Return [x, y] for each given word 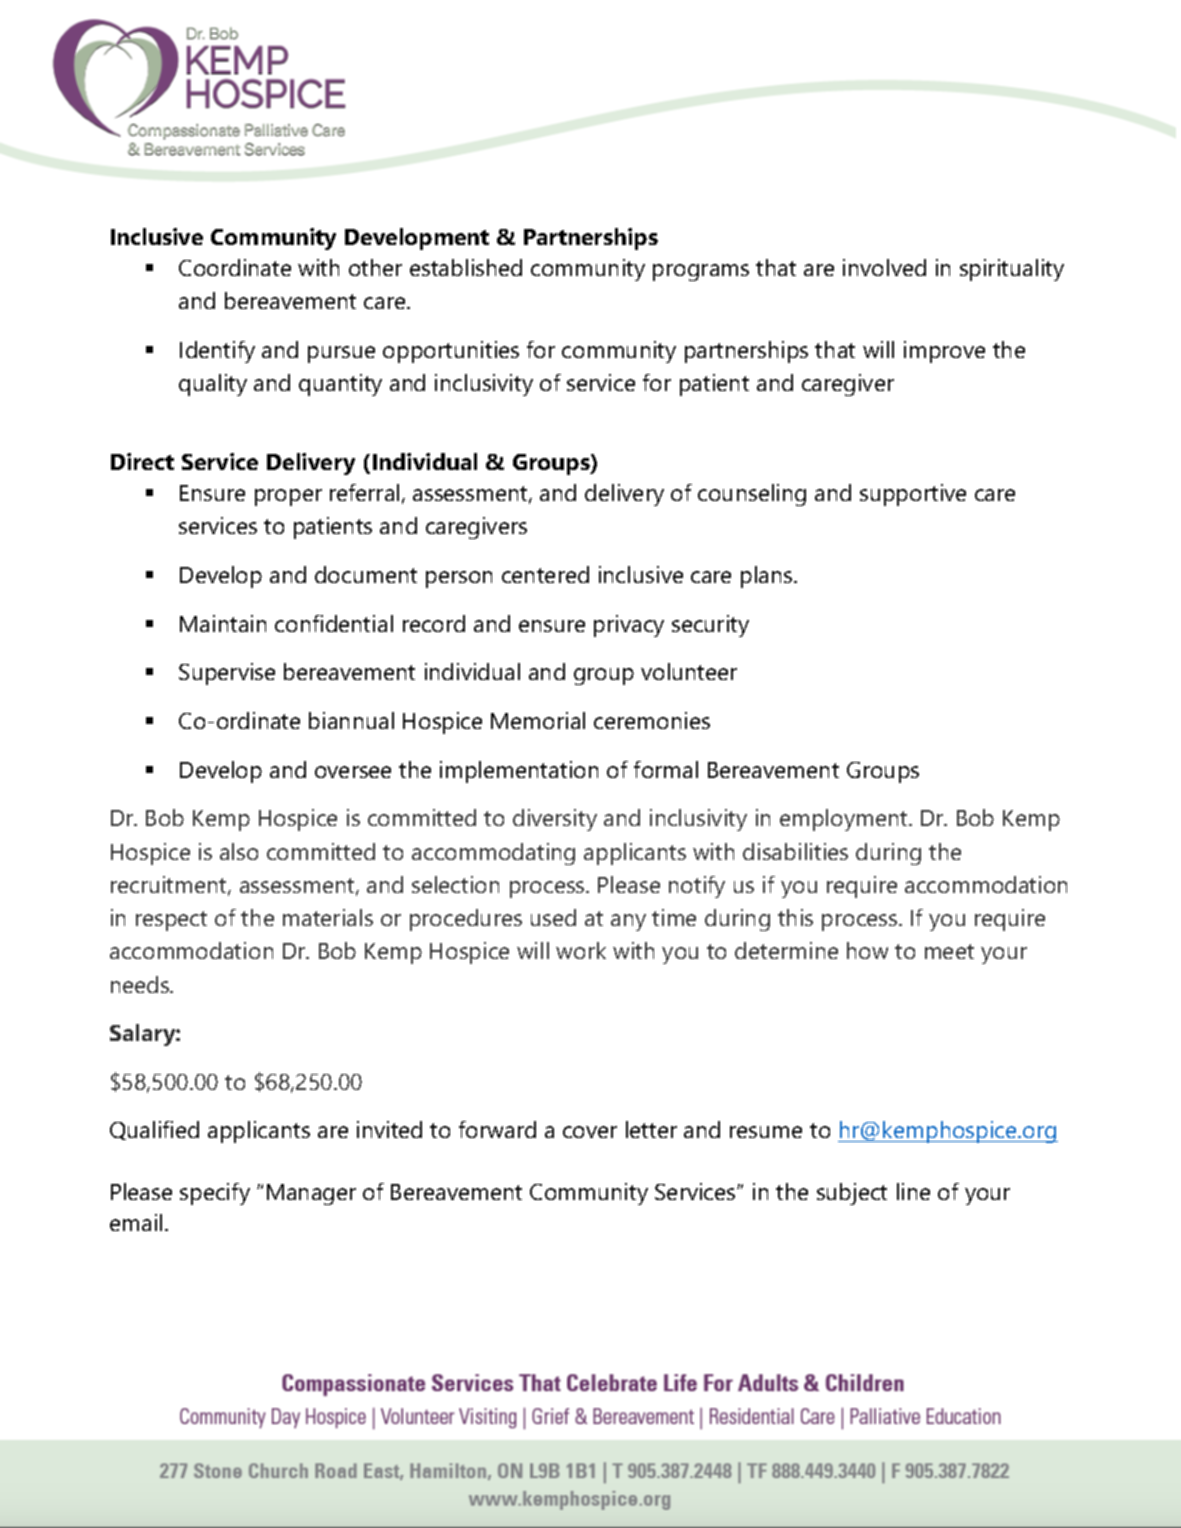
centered [545, 574]
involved [884, 267]
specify [215, 1194]
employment [845, 820]
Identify [217, 352]
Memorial [538, 720]
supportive [913, 495]
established [466, 267]
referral [364, 492]
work [581, 950]
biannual [351, 720]
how [867, 950]
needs [141, 984]
